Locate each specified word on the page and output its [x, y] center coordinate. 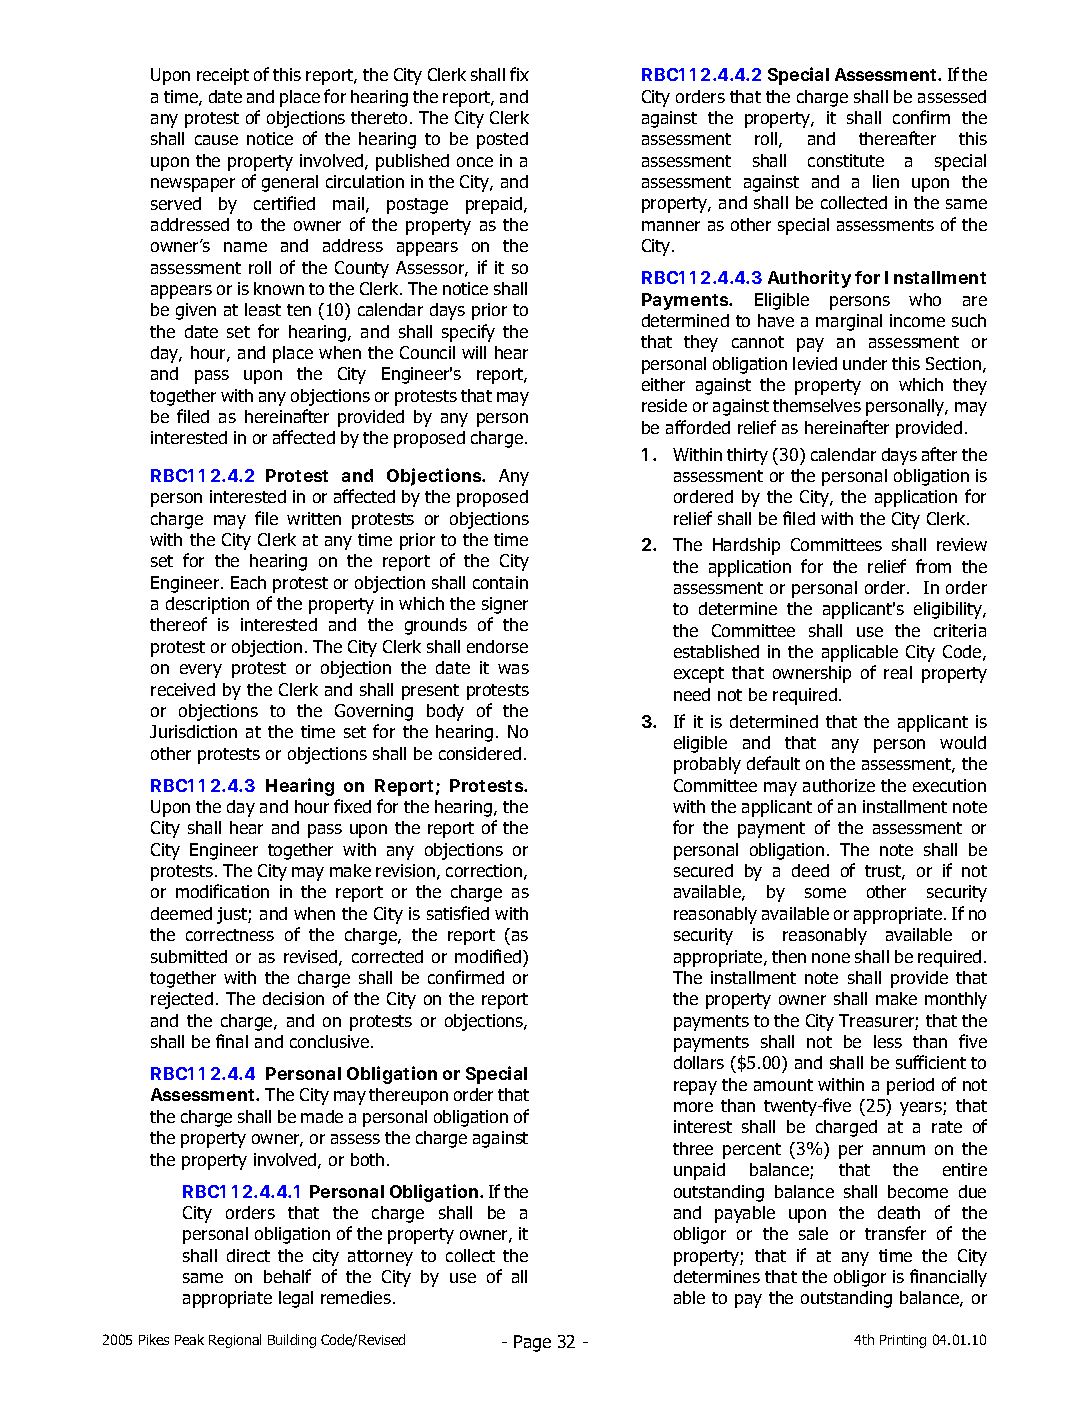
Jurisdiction [193, 731]
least [263, 309]
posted [502, 140]
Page [532, 1343]
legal [296, 1299]
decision [293, 998]
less [888, 1041]
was [513, 669]
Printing [903, 1341]
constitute [846, 160]
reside [664, 405]
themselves [817, 405]
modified [488, 956]
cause [216, 140]
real [898, 672]
